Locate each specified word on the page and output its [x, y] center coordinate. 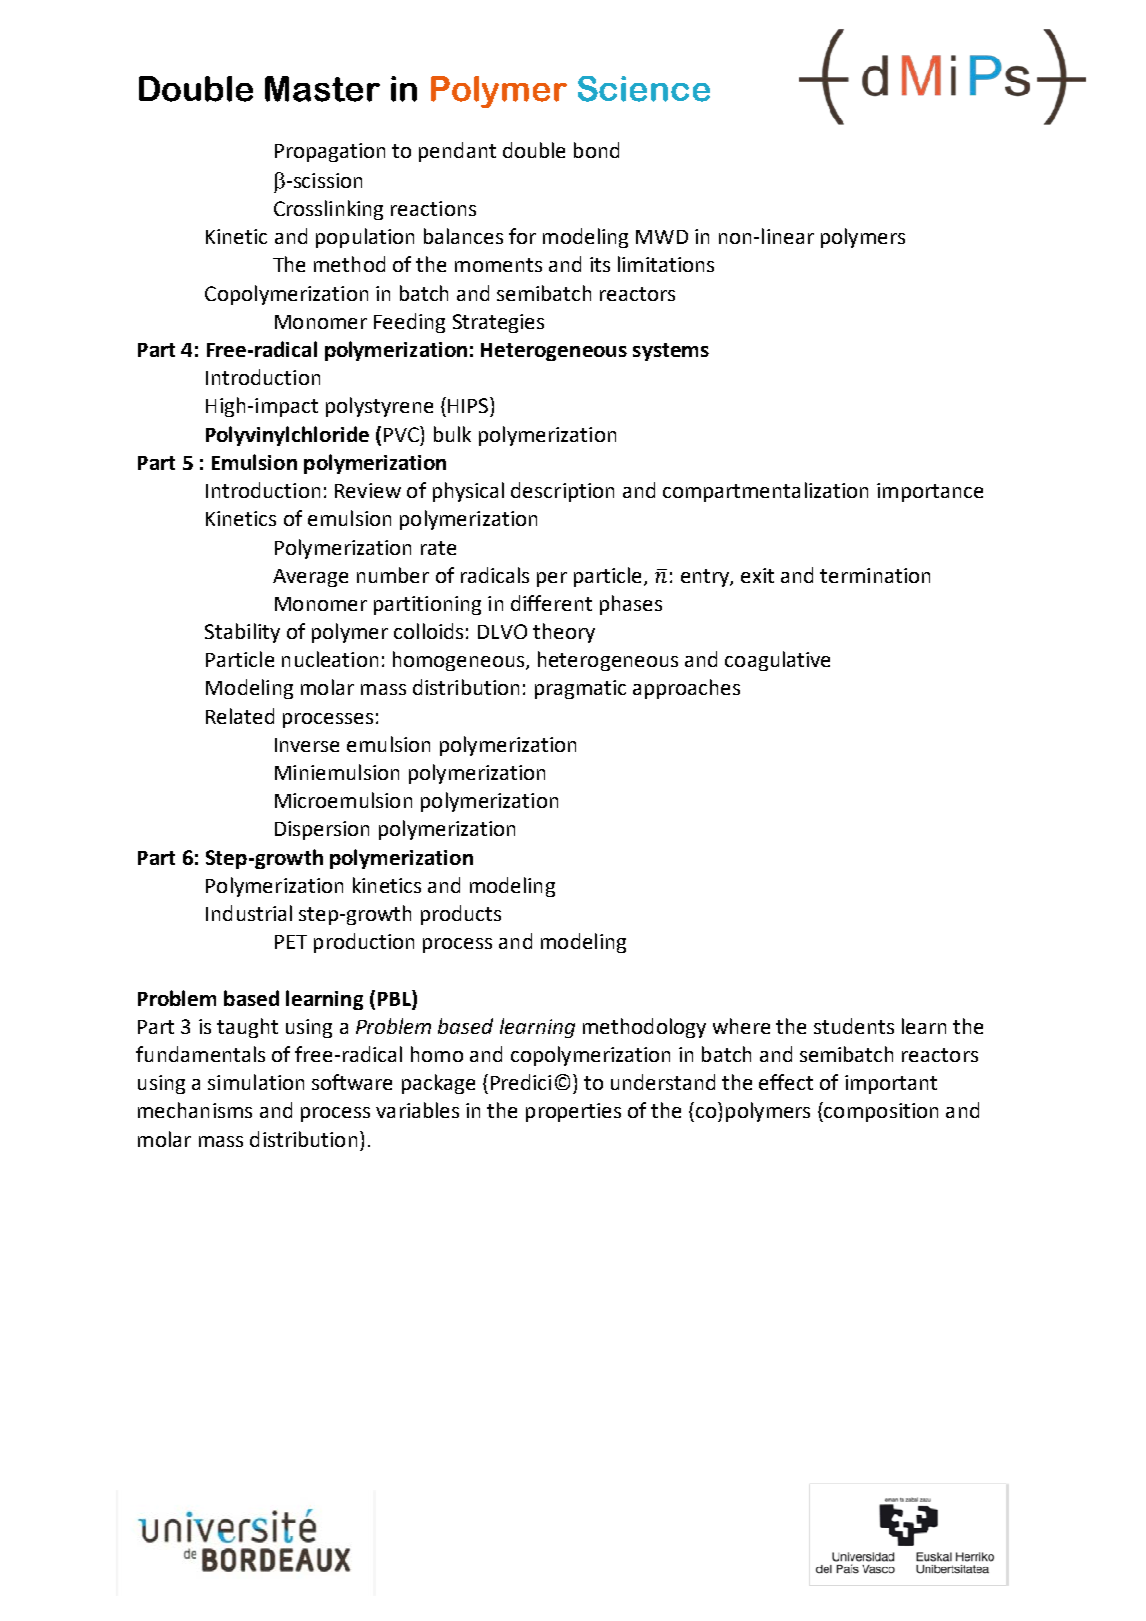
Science [644, 89]
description [562, 492]
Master [322, 89]
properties [573, 1112]
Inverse [307, 745]
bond [596, 150]
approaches [686, 689]
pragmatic [580, 689]
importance [930, 492]
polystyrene [379, 407]
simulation [256, 1082]
